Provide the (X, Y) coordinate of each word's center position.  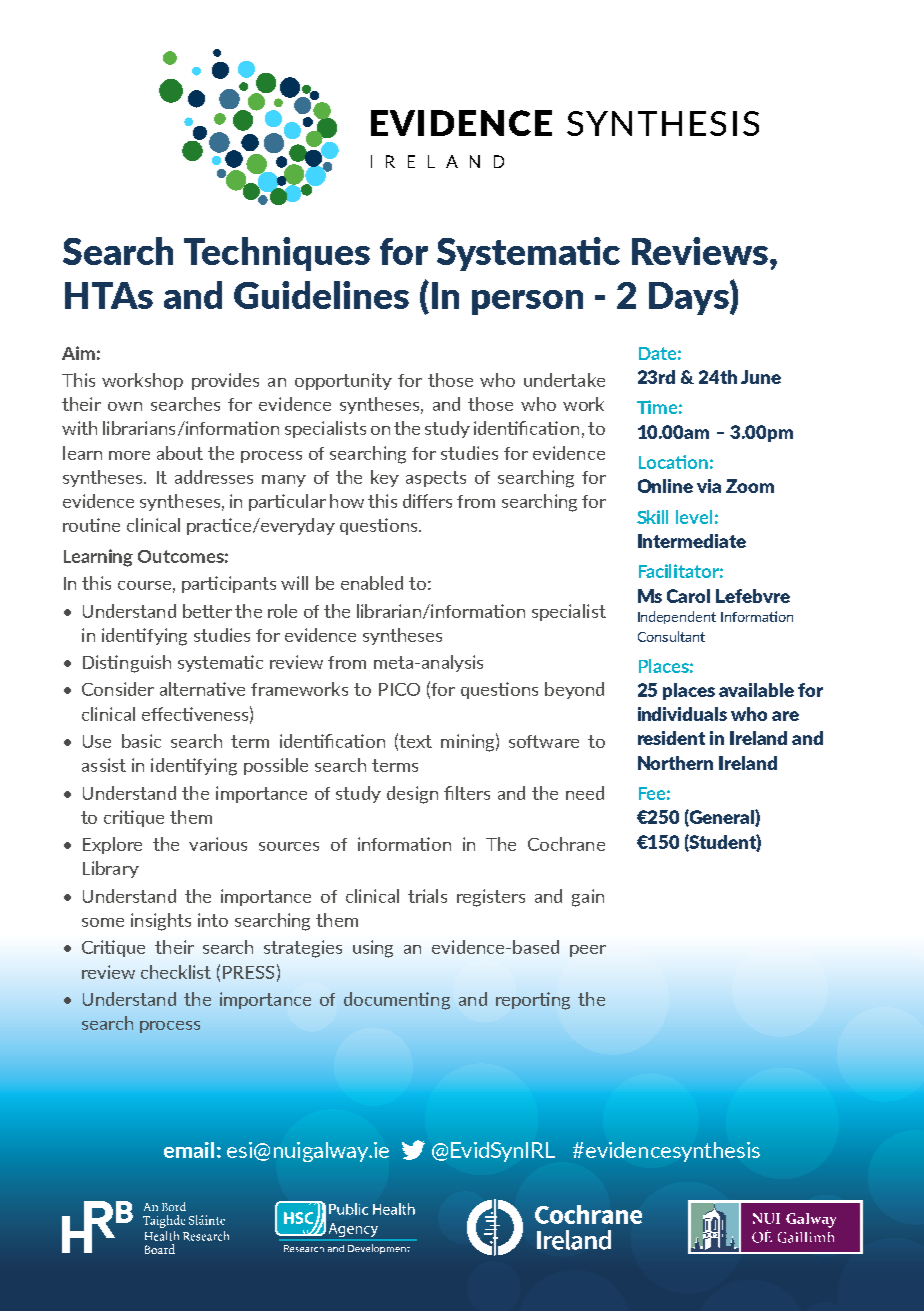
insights (161, 922)
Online (665, 486)
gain (588, 898)
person (527, 302)
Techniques (277, 254)
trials (427, 896)
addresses (214, 477)
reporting (533, 1001)
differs (427, 501)
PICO (399, 689)
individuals (682, 714)
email (189, 1150)
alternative (202, 689)
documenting (397, 1001)
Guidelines (321, 295)
